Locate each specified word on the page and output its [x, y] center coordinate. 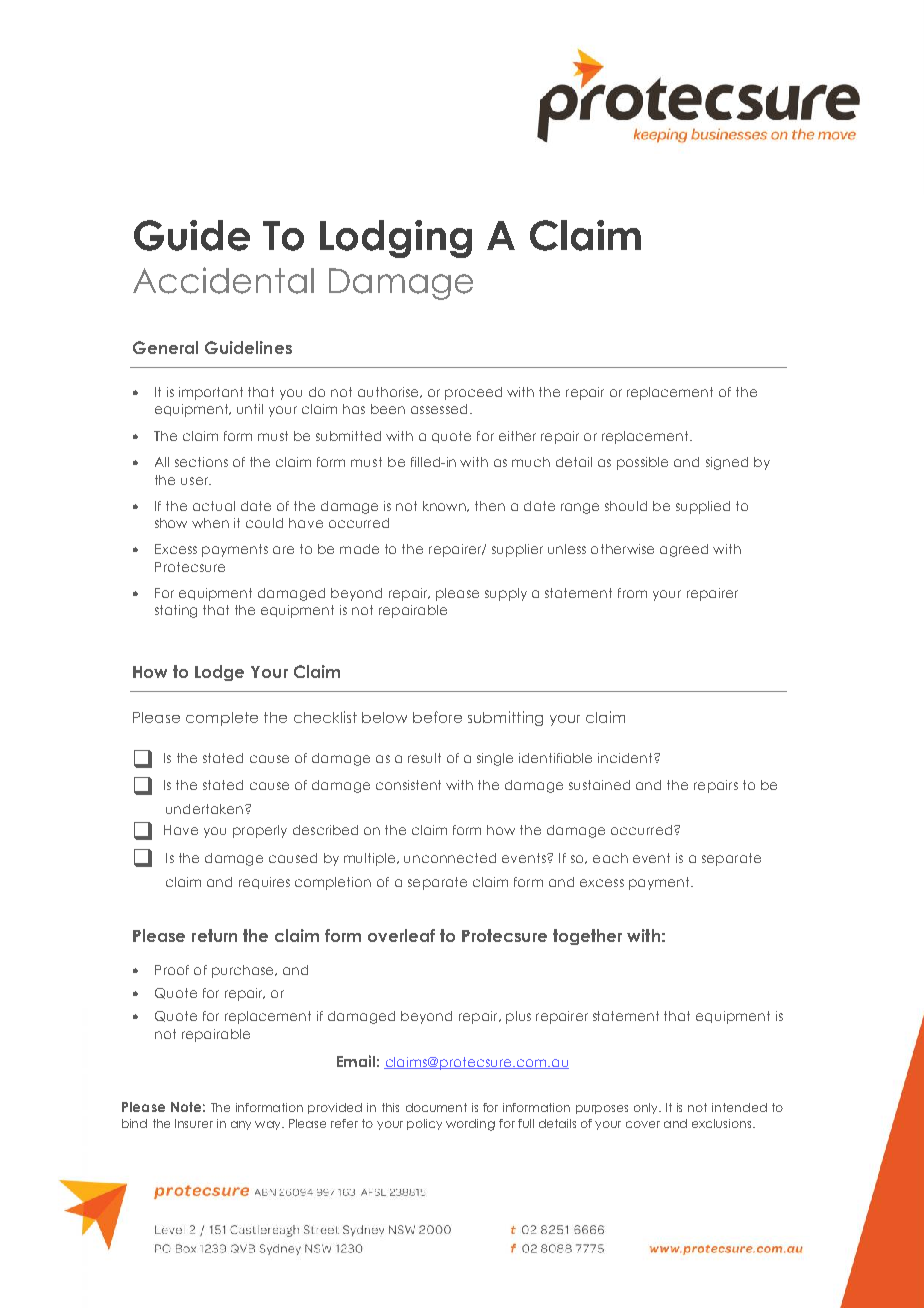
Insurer [194, 1123]
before [437, 717]
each [610, 858]
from [632, 593]
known [446, 506]
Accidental [223, 280]
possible [642, 463]
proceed [473, 393]
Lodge [219, 673]
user [196, 481]
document [436, 1107]
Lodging [396, 239]
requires [264, 883]
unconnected [450, 858]
